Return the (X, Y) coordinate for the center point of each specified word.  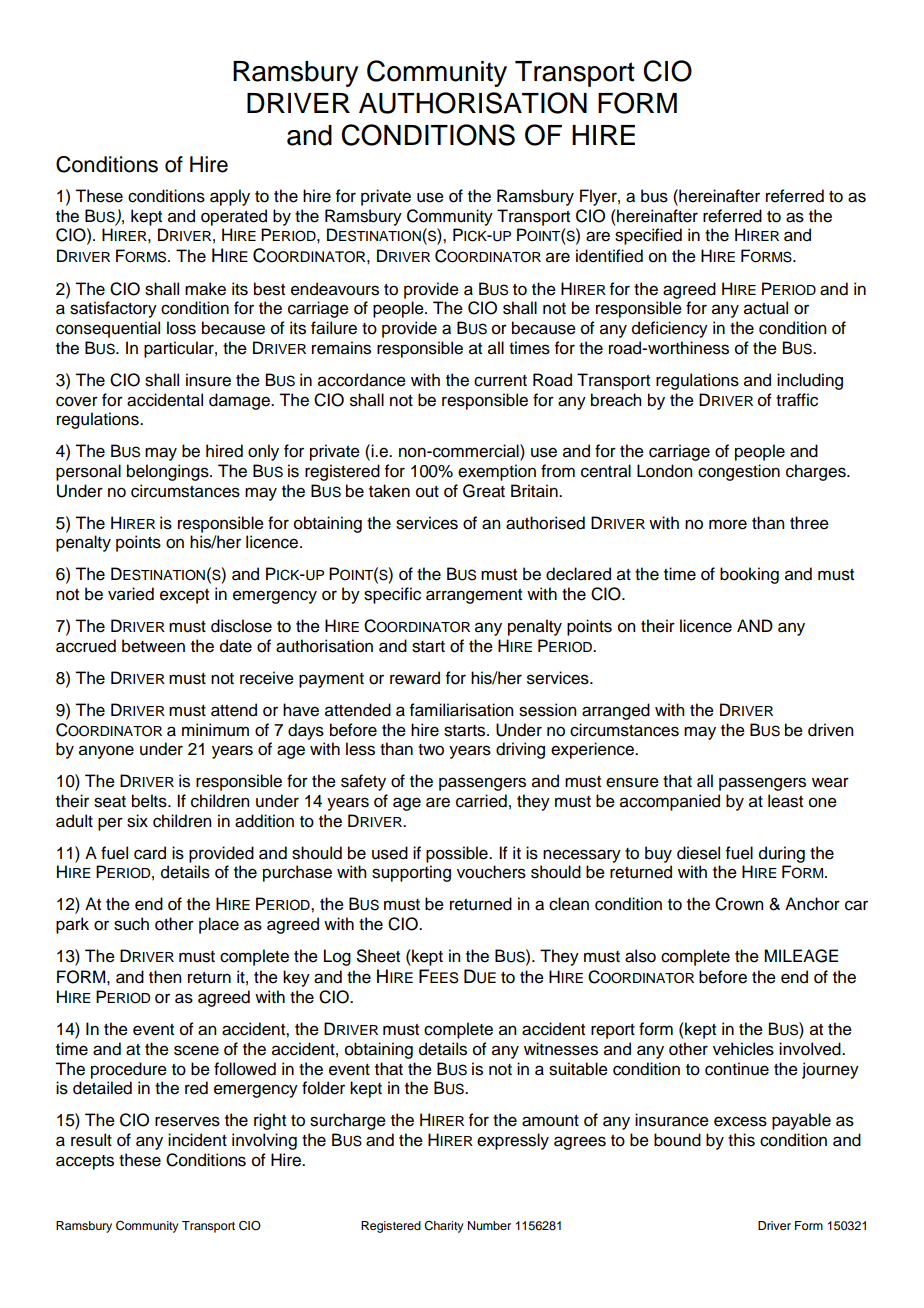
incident (197, 1140)
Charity (444, 1227)
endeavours (335, 289)
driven (830, 730)
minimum (215, 730)
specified (648, 236)
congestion (739, 472)
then (165, 977)
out (427, 492)
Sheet (378, 956)
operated (234, 217)
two (431, 750)
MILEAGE (801, 956)
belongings (169, 472)
